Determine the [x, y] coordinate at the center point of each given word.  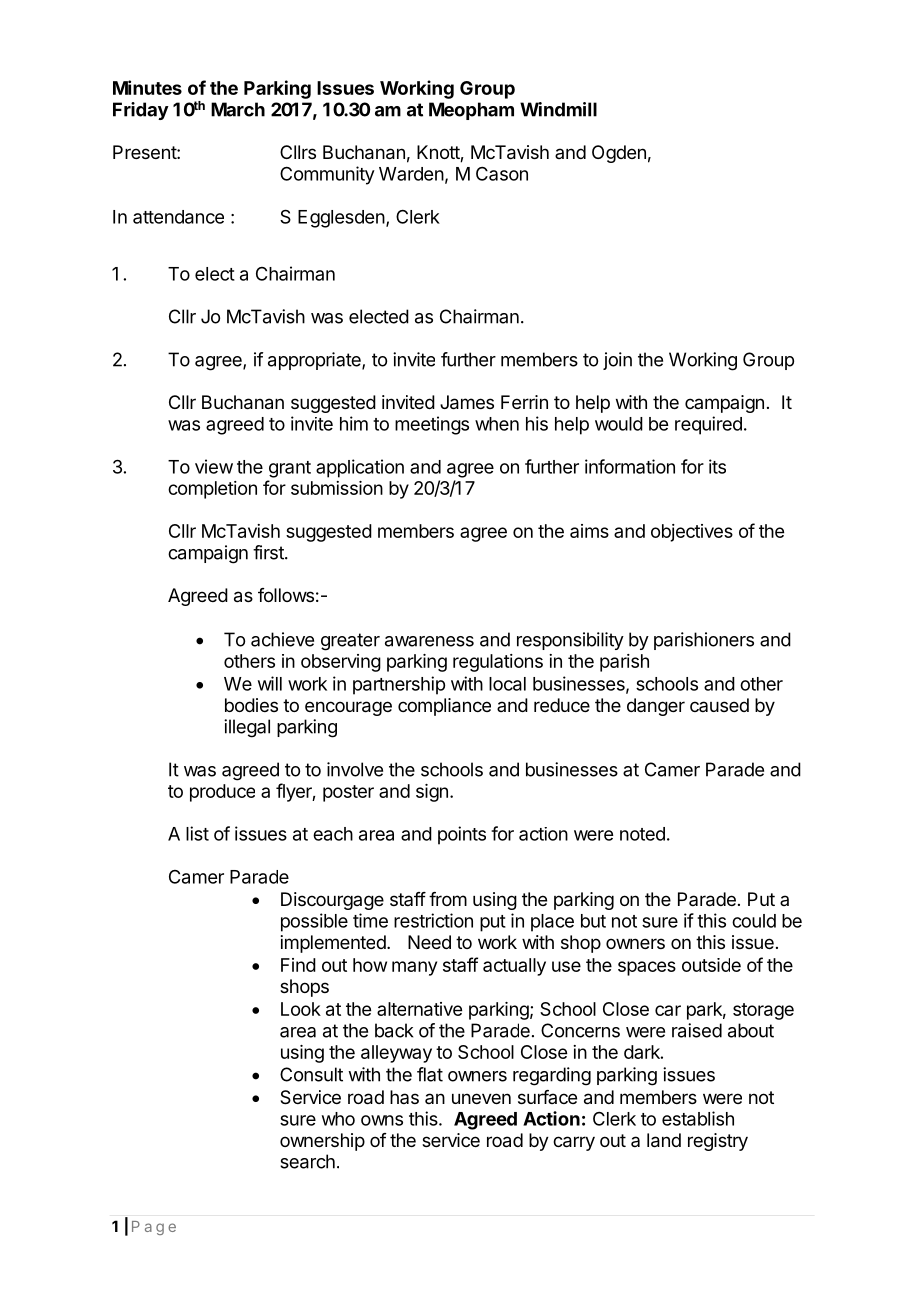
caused [719, 705]
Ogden [619, 154]
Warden [411, 174]
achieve [282, 639]
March [238, 109]
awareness [429, 641]
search [307, 1161]
